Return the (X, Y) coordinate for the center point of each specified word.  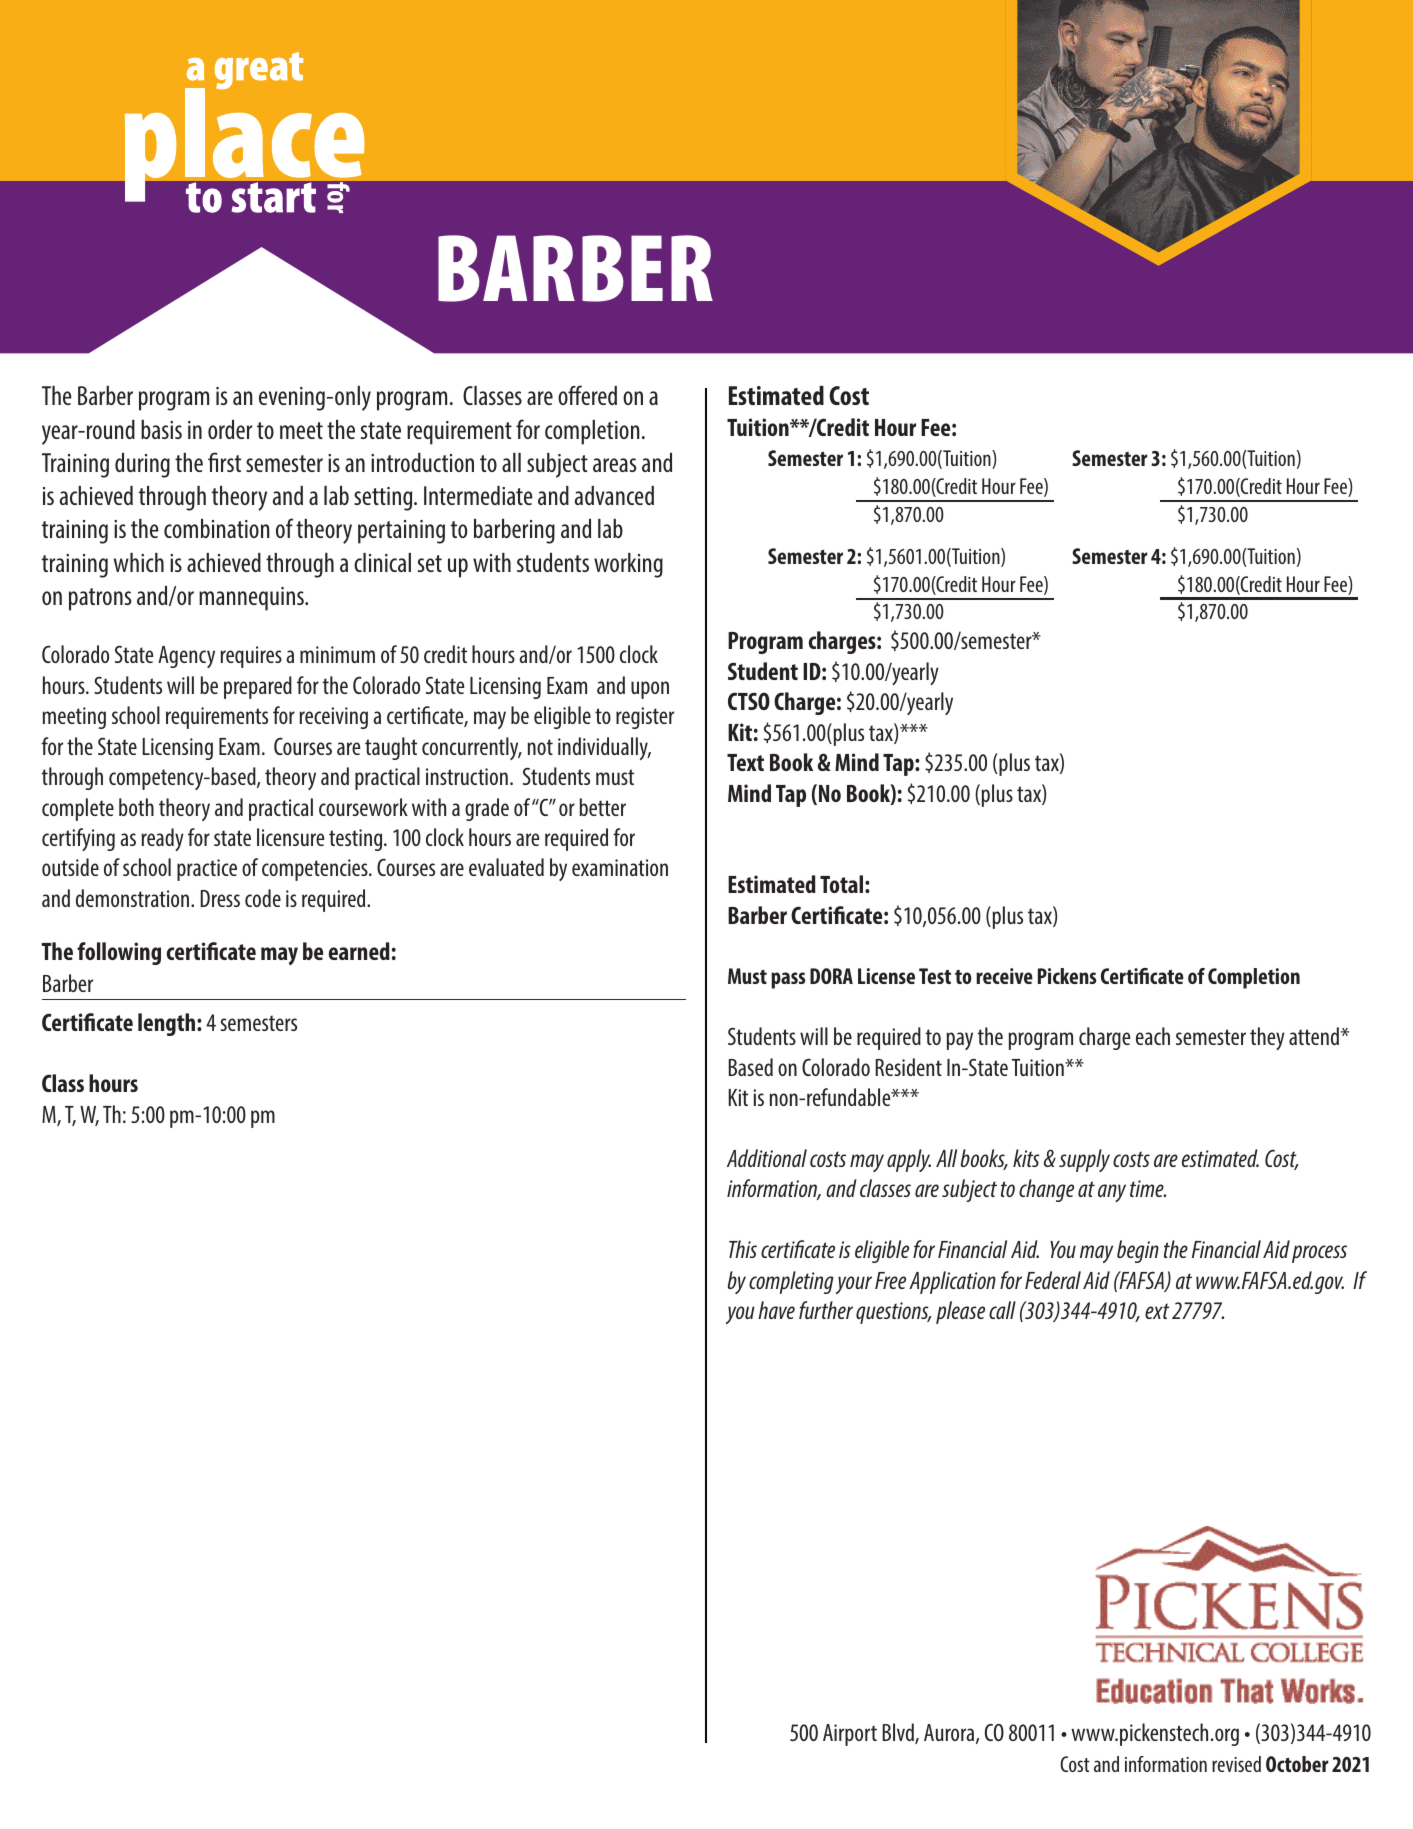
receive (1004, 976)
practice (207, 870)
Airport (850, 1735)
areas (614, 465)
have (776, 1310)
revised (1236, 1764)
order (230, 429)
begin (1138, 1251)
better (602, 807)
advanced (614, 495)
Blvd (899, 1733)
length (168, 1024)
